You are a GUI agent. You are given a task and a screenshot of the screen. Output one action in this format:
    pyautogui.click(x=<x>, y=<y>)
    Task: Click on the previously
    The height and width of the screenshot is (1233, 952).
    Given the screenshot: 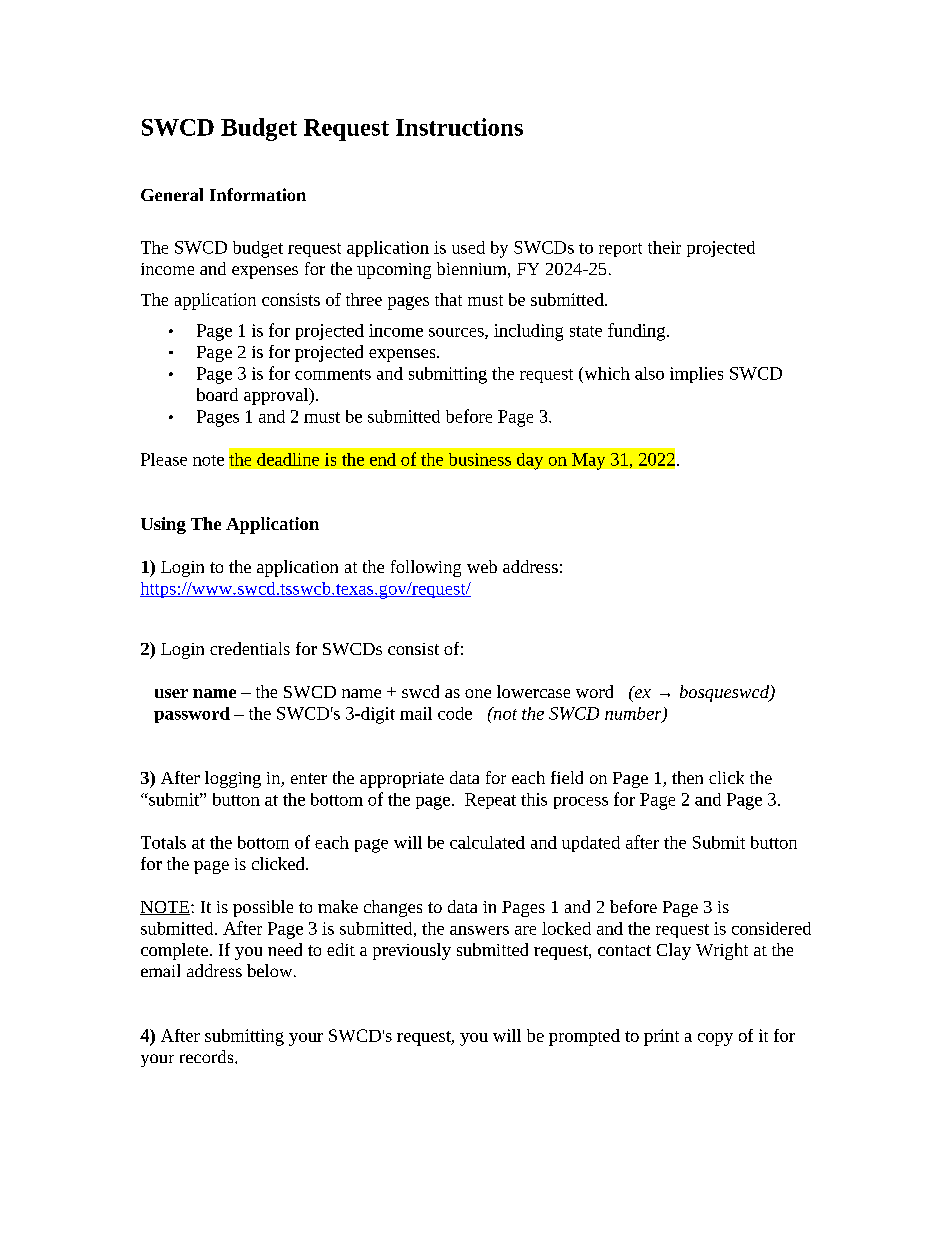 What is the action you would take?
    pyautogui.click(x=412, y=951)
